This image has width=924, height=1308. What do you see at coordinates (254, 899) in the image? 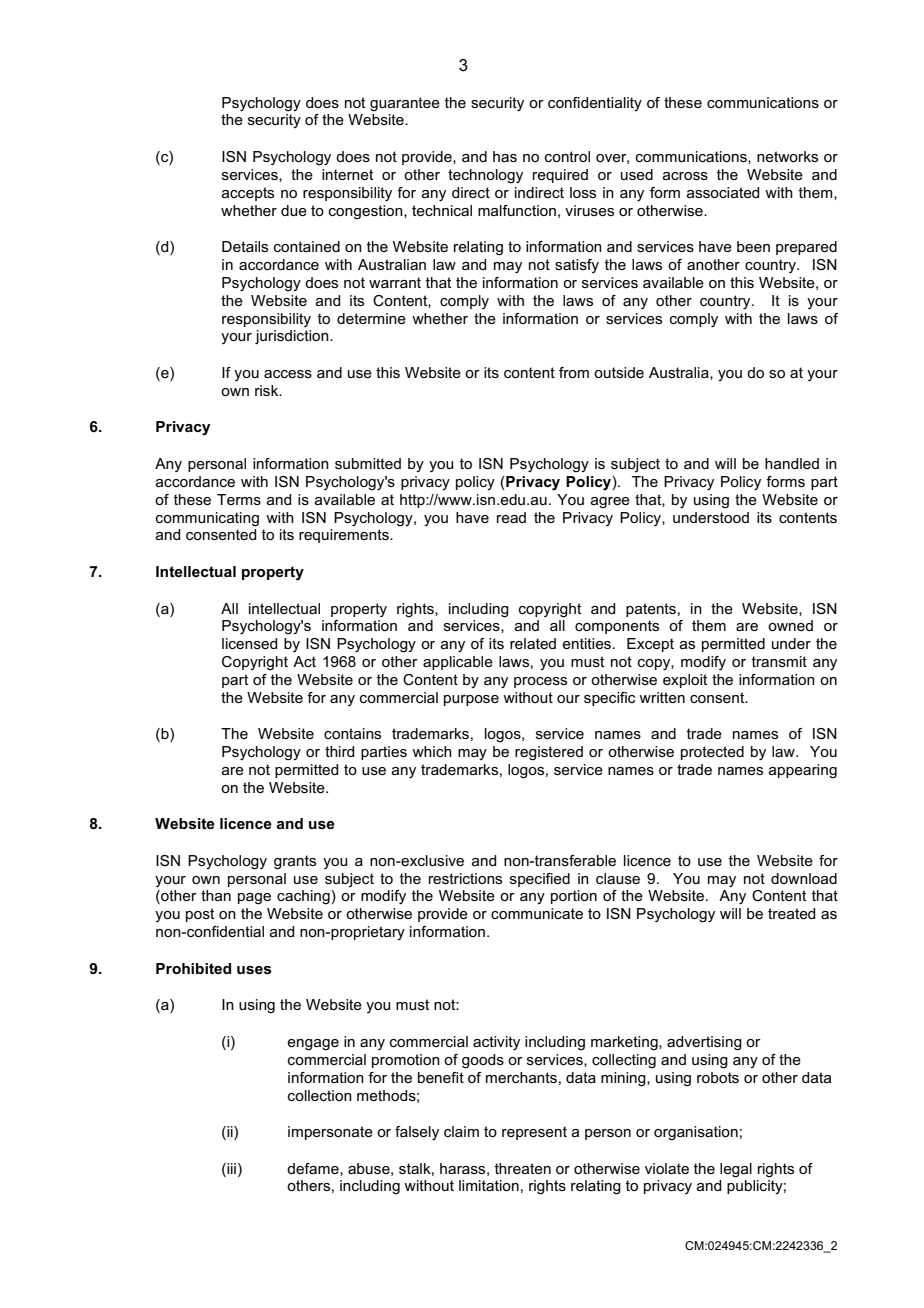
I see `page` at bounding box center [254, 899].
